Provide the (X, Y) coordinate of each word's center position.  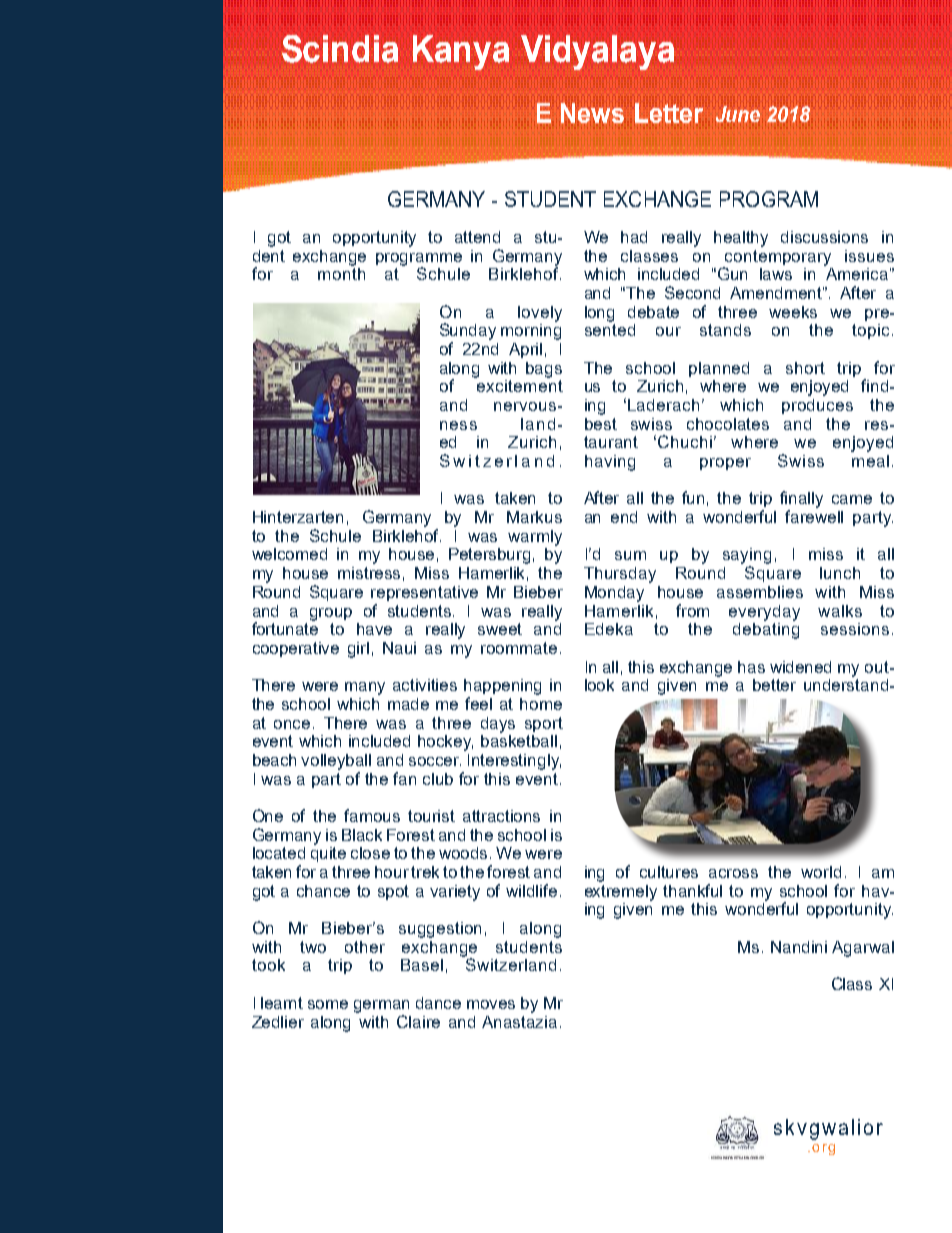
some (328, 1004)
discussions (824, 237)
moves (491, 1004)
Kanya (461, 52)
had (634, 237)
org (823, 1149)
